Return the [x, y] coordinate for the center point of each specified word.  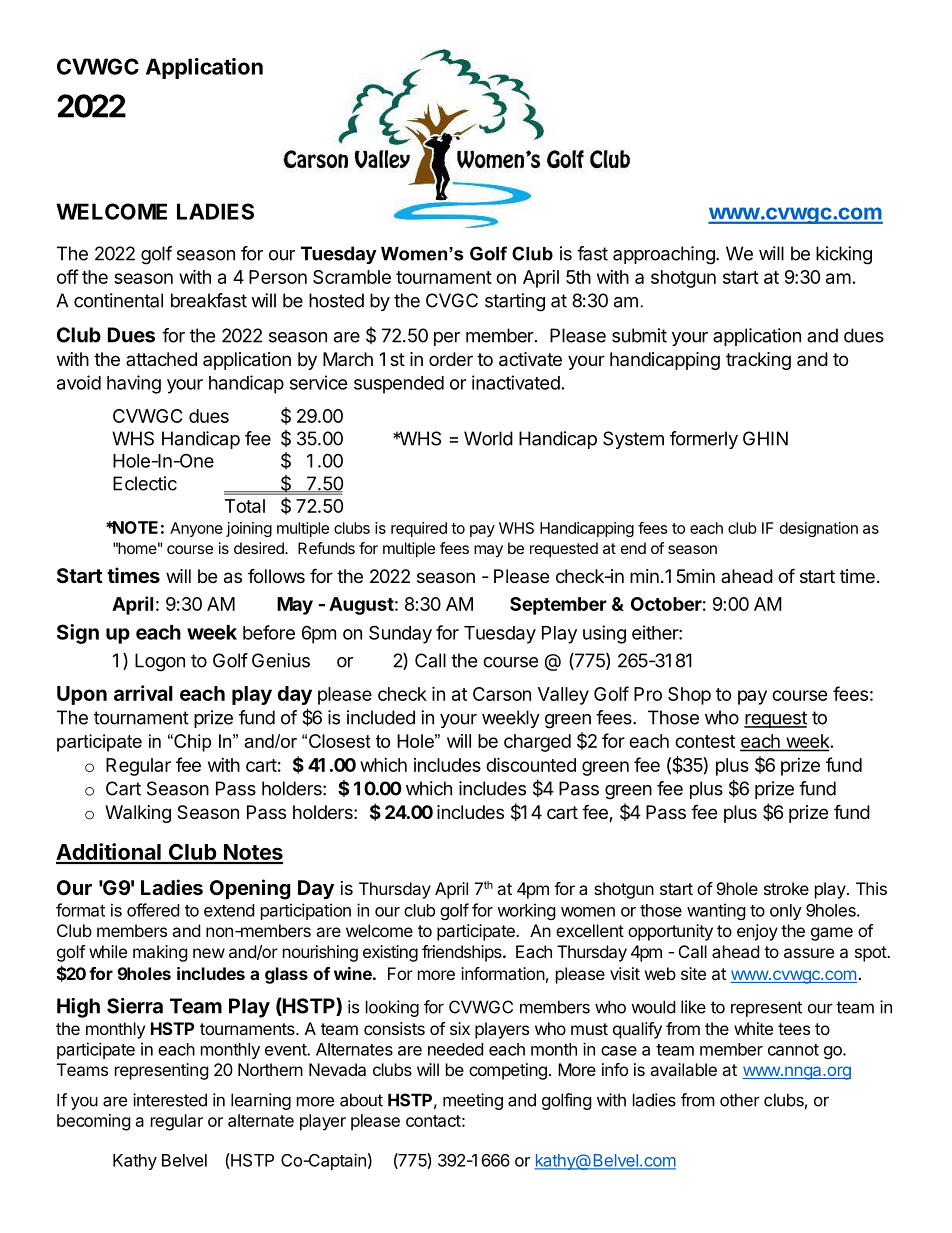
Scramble [352, 277]
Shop [689, 696]
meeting [473, 1101]
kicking [844, 255]
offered [153, 910]
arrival [143, 693]
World [488, 438]
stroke [786, 888]
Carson [502, 694]
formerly [704, 440]
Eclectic [145, 483]
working [526, 911]
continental [118, 300]
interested [170, 1100]
